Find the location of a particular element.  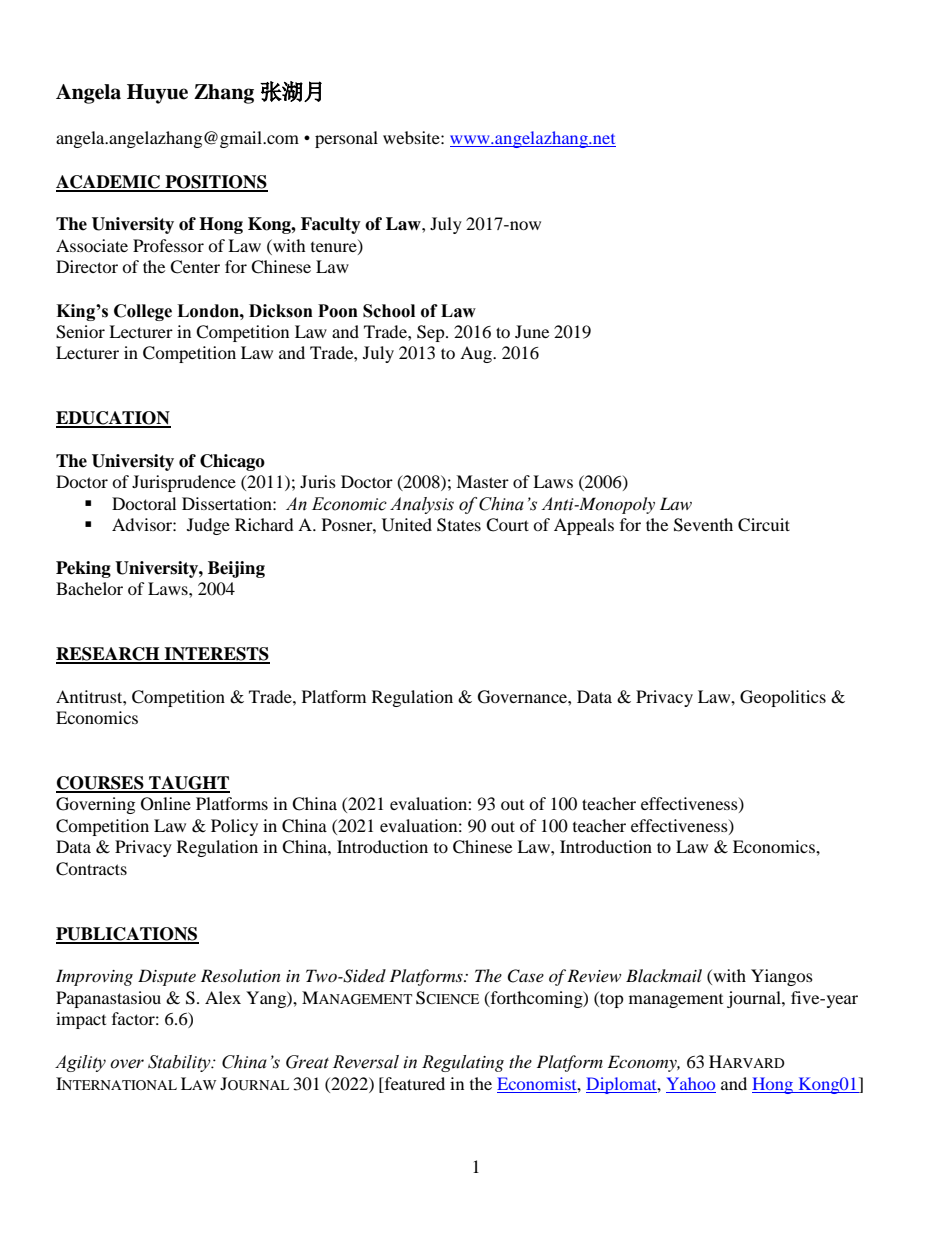

June is located at coordinates (532, 331).
